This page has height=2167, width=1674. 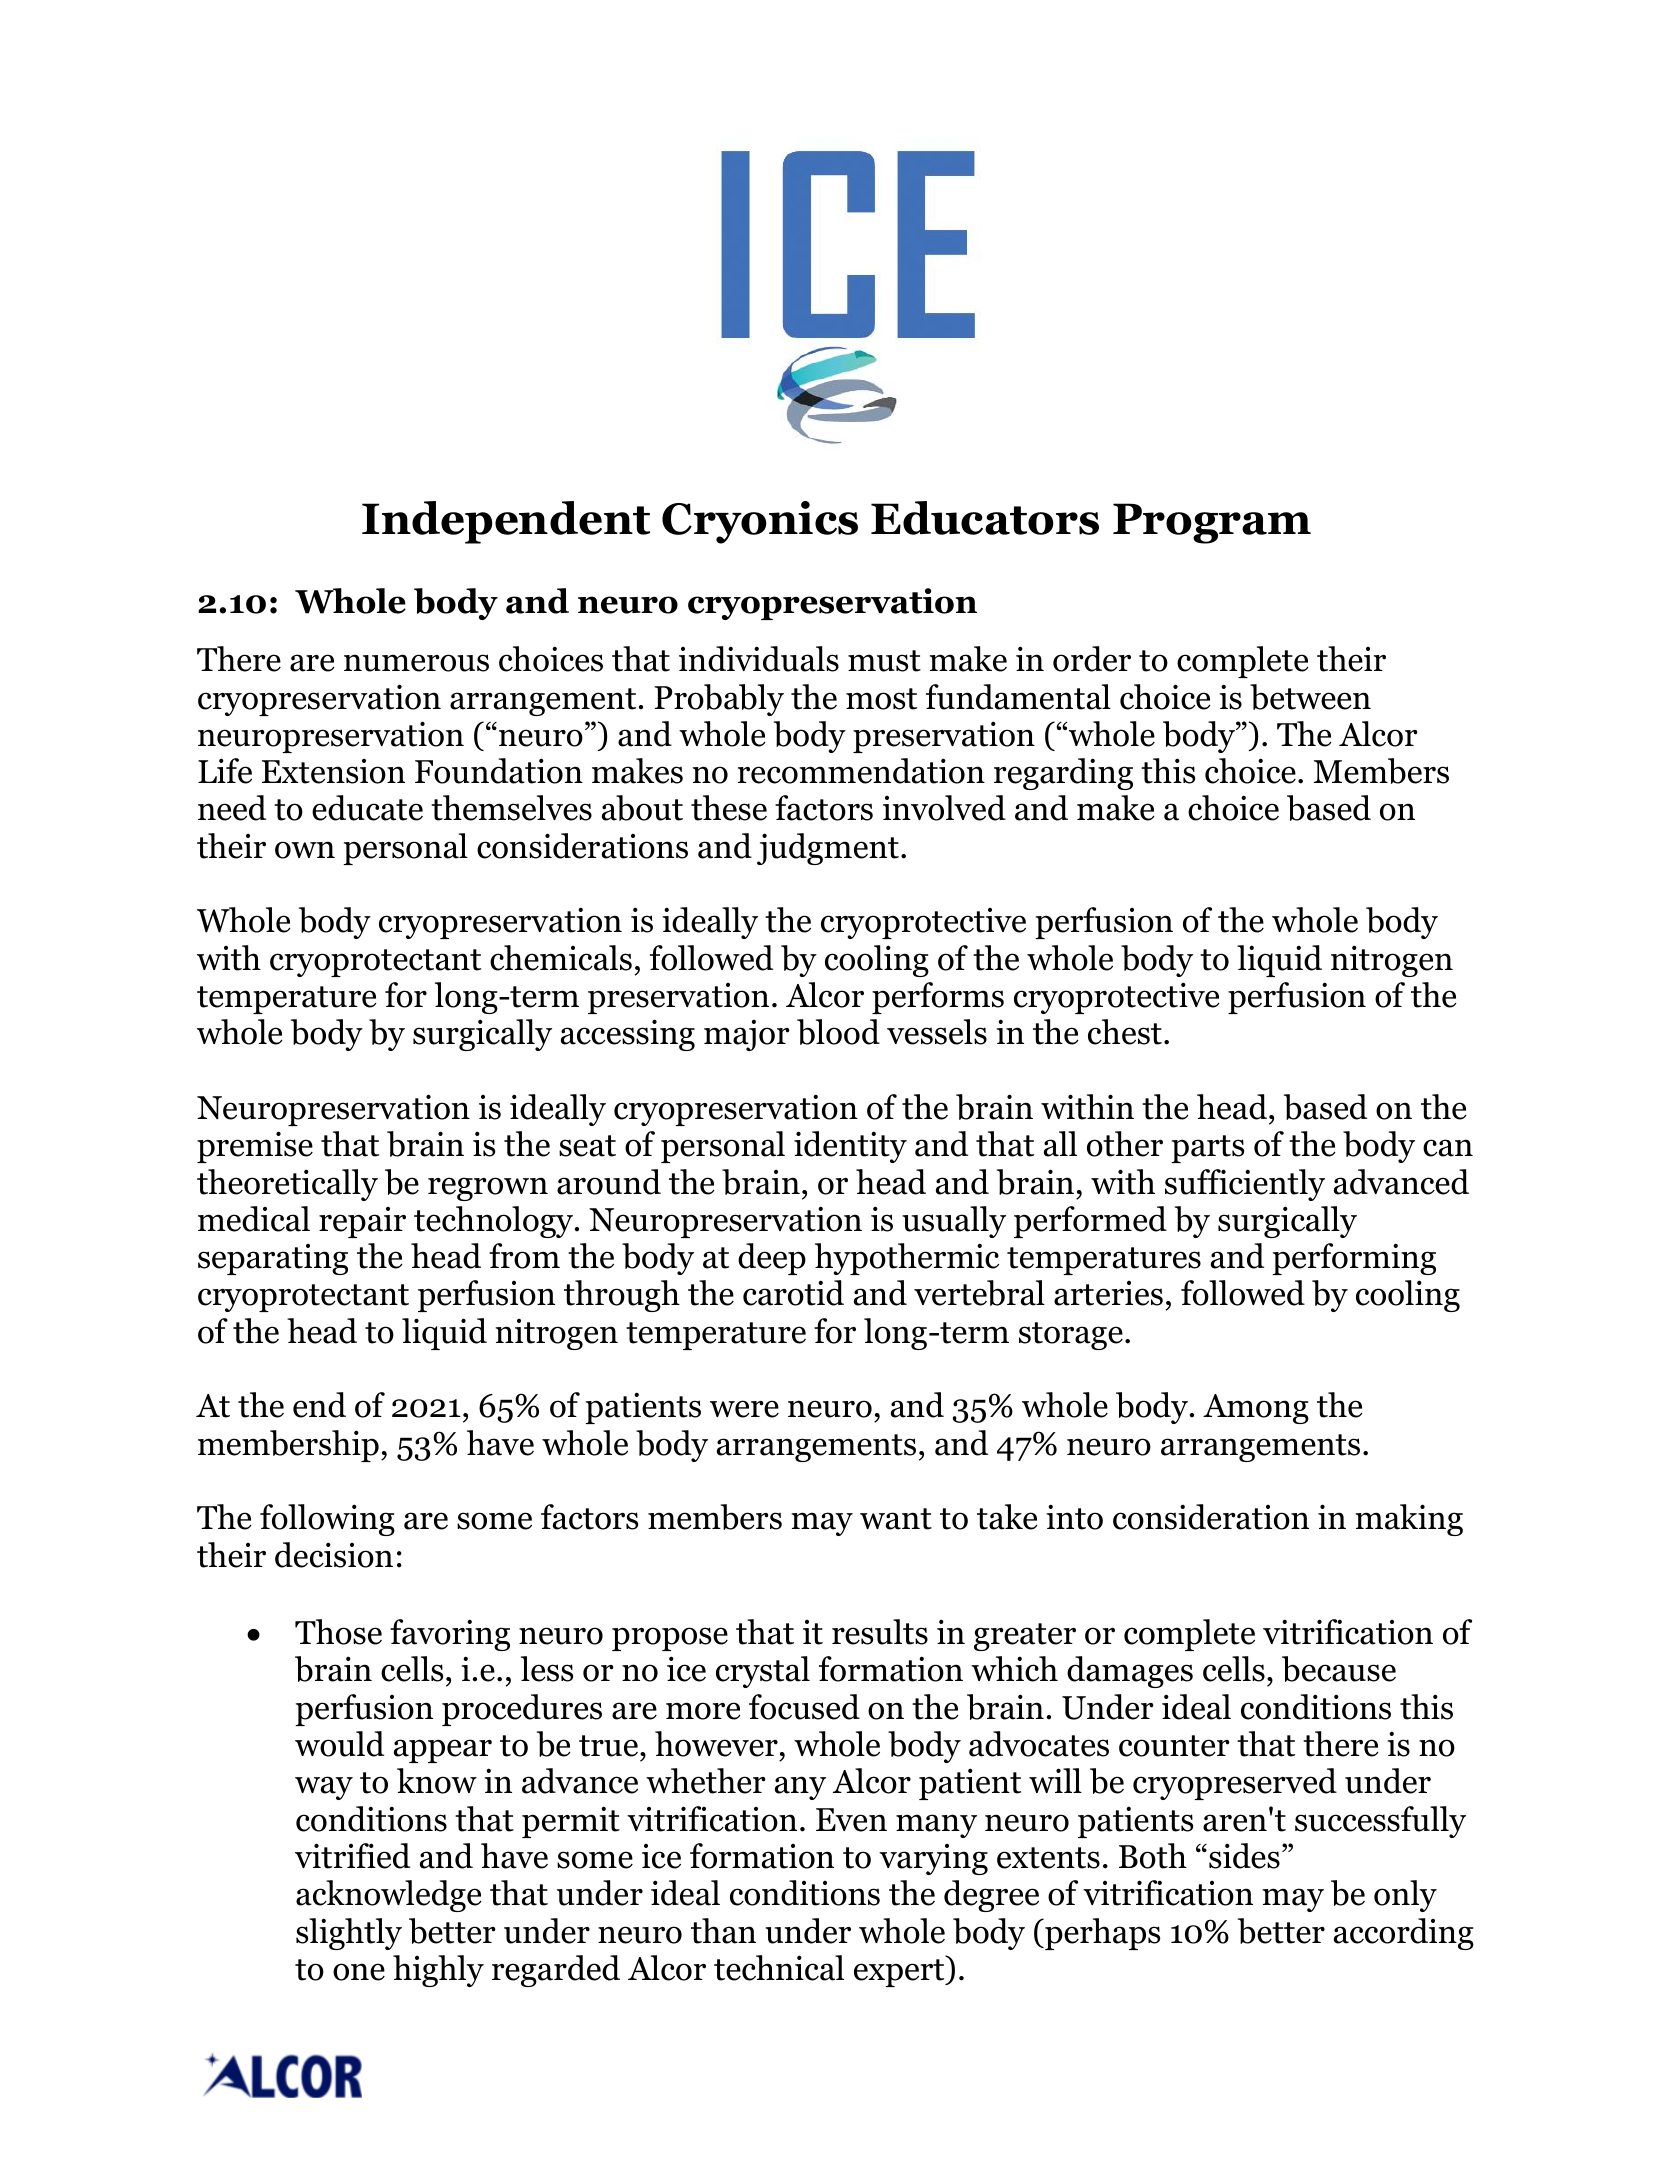 What do you see at coordinates (760, 522) in the page?
I see `Cryonics` at bounding box center [760, 522].
